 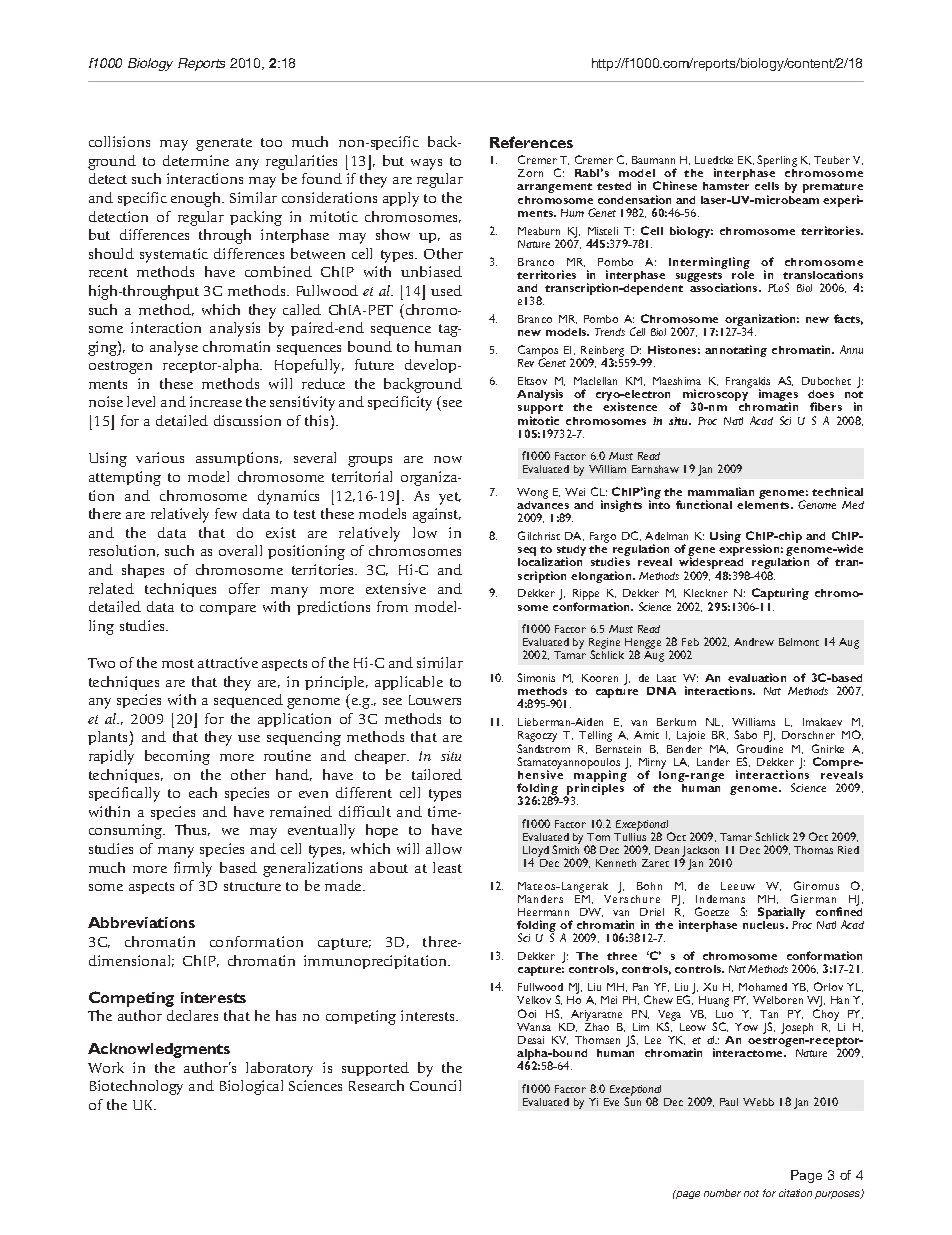 I want to click on number, so click(x=722, y=1193).
